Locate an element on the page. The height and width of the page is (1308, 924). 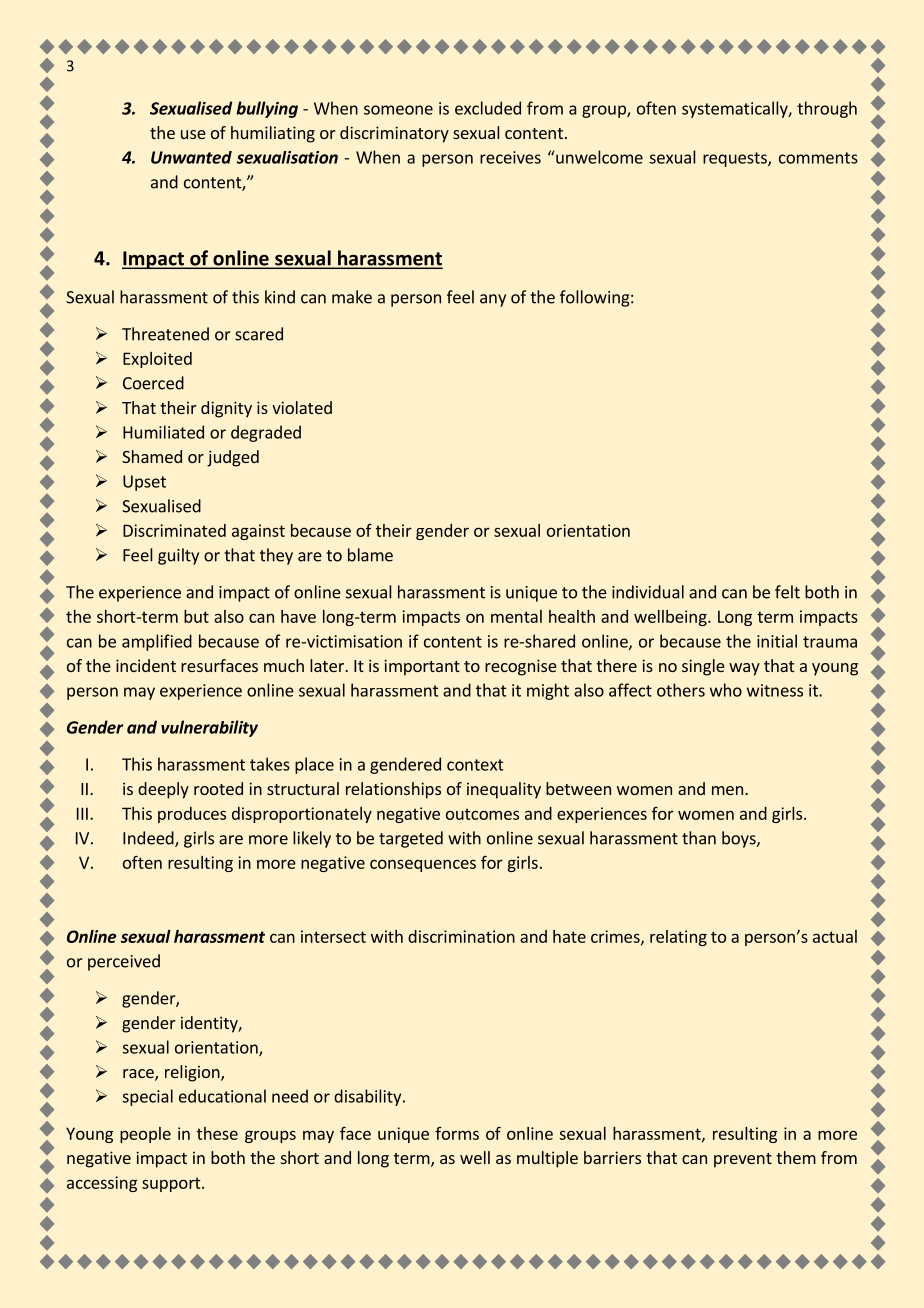
Indeed is located at coordinates (149, 839).
